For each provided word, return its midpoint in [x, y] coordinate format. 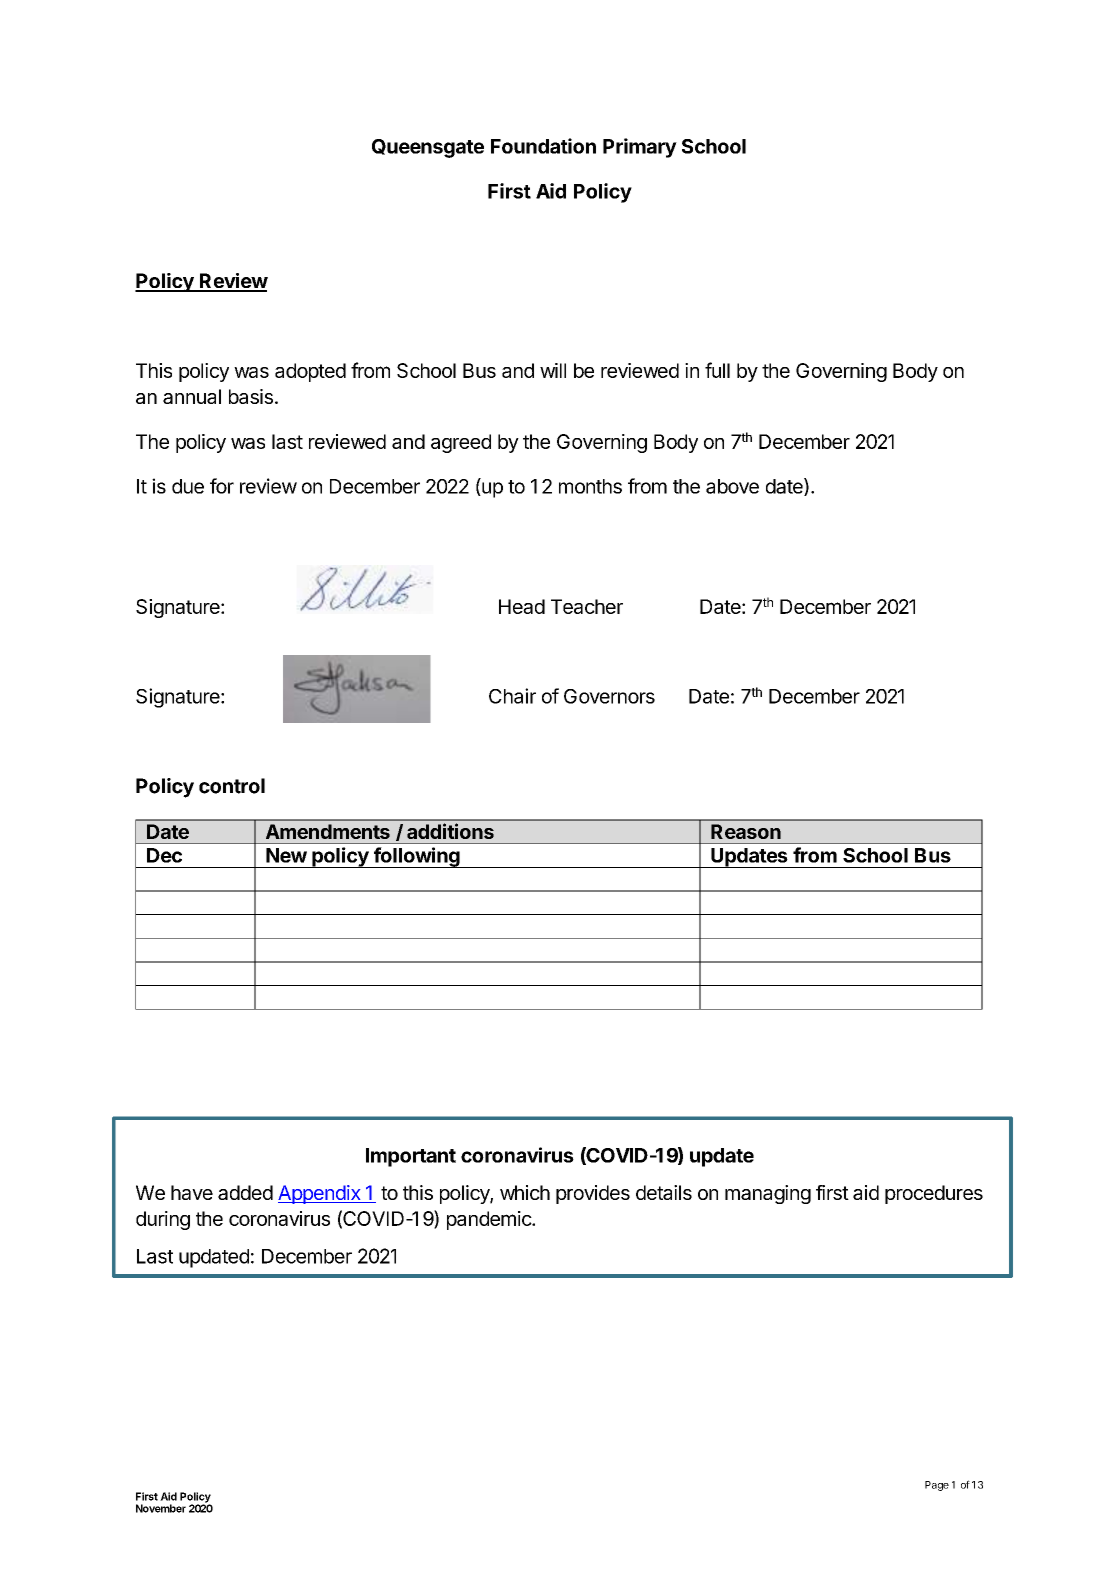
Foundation [543, 146]
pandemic [490, 1220]
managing [768, 1194]
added [245, 1192]
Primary [640, 148]
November [161, 1508]
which [525, 1192]
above [732, 486]
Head [522, 606]
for [222, 486]
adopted [310, 372]
